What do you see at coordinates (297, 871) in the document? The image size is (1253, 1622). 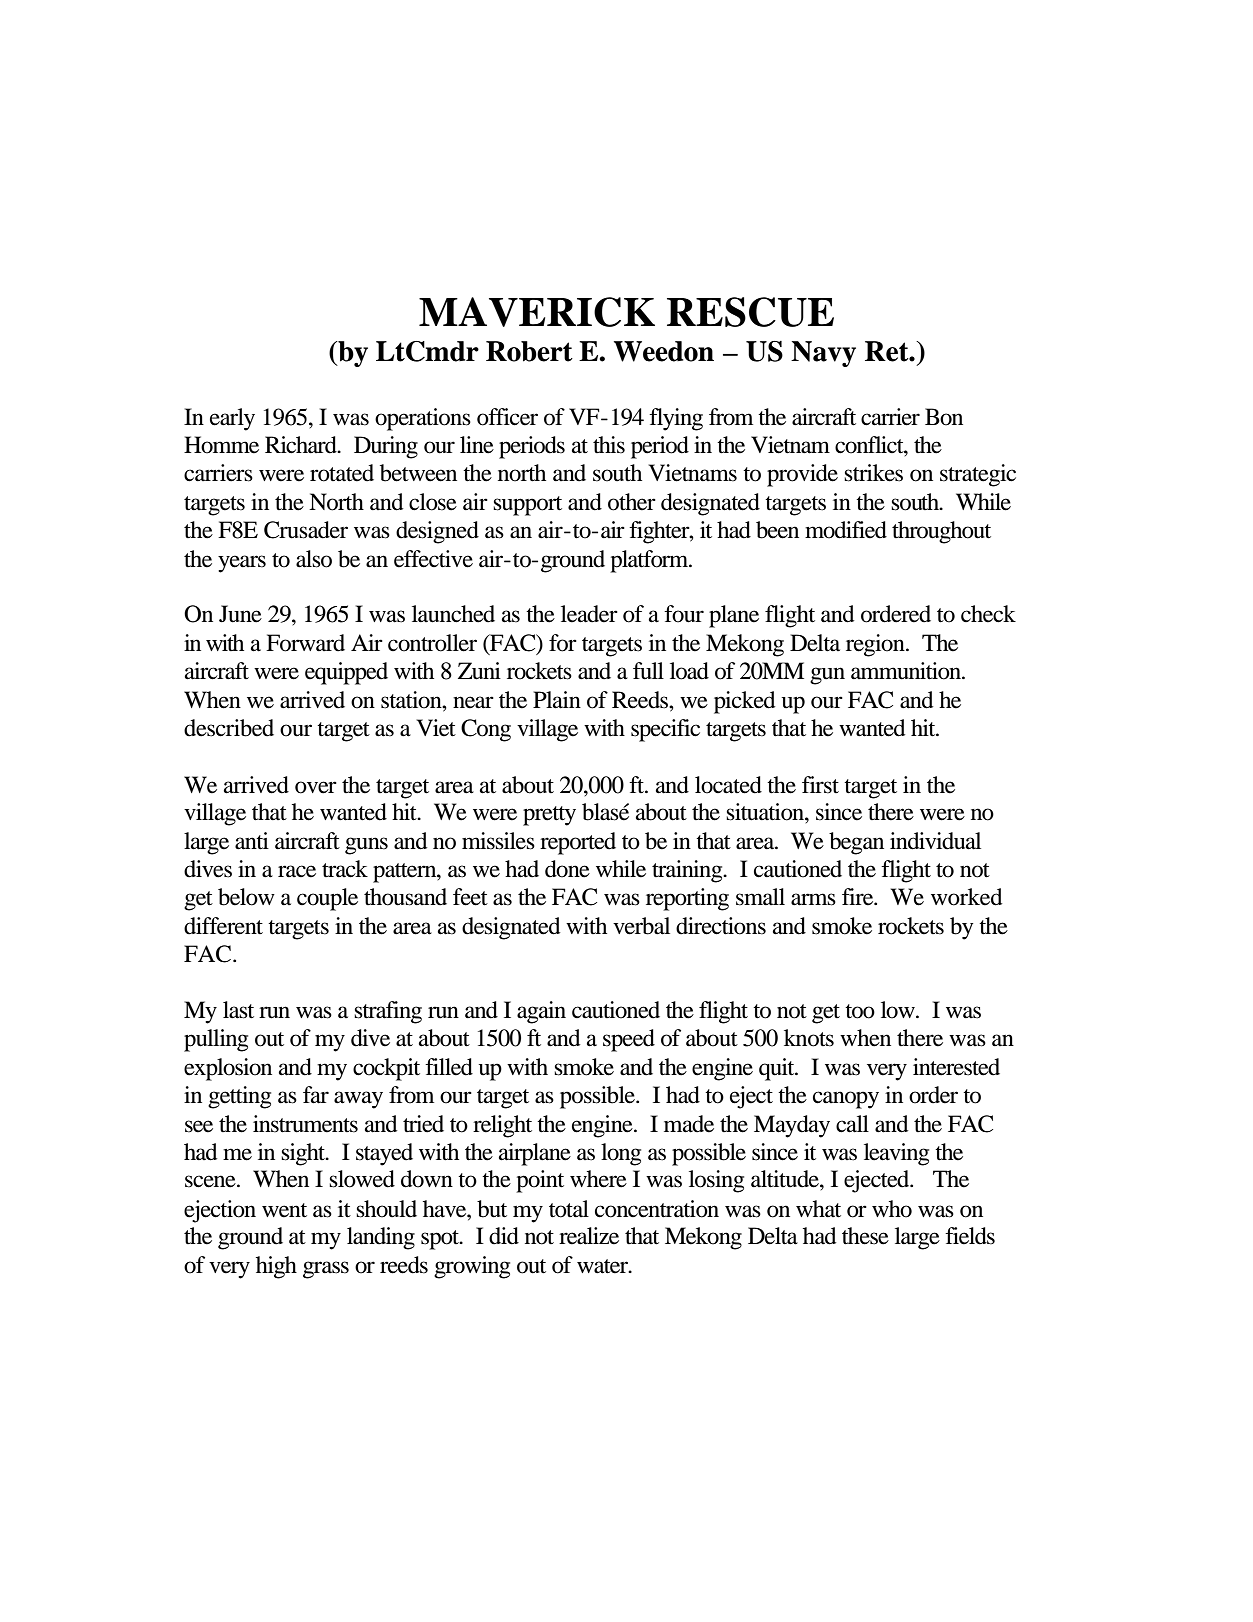 I see `race` at bounding box center [297, 871].
